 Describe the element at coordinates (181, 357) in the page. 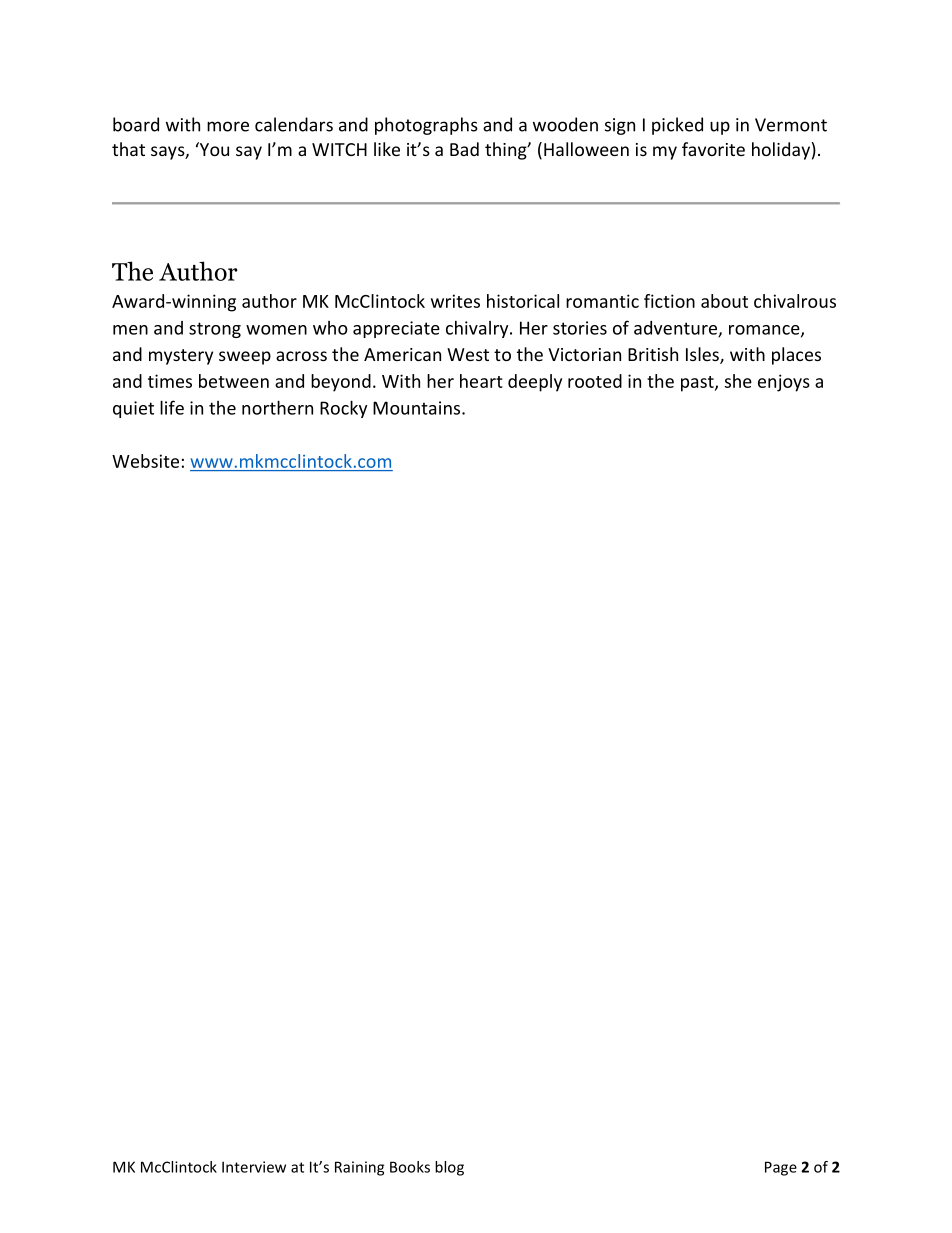

I see `mystery` at that location.
